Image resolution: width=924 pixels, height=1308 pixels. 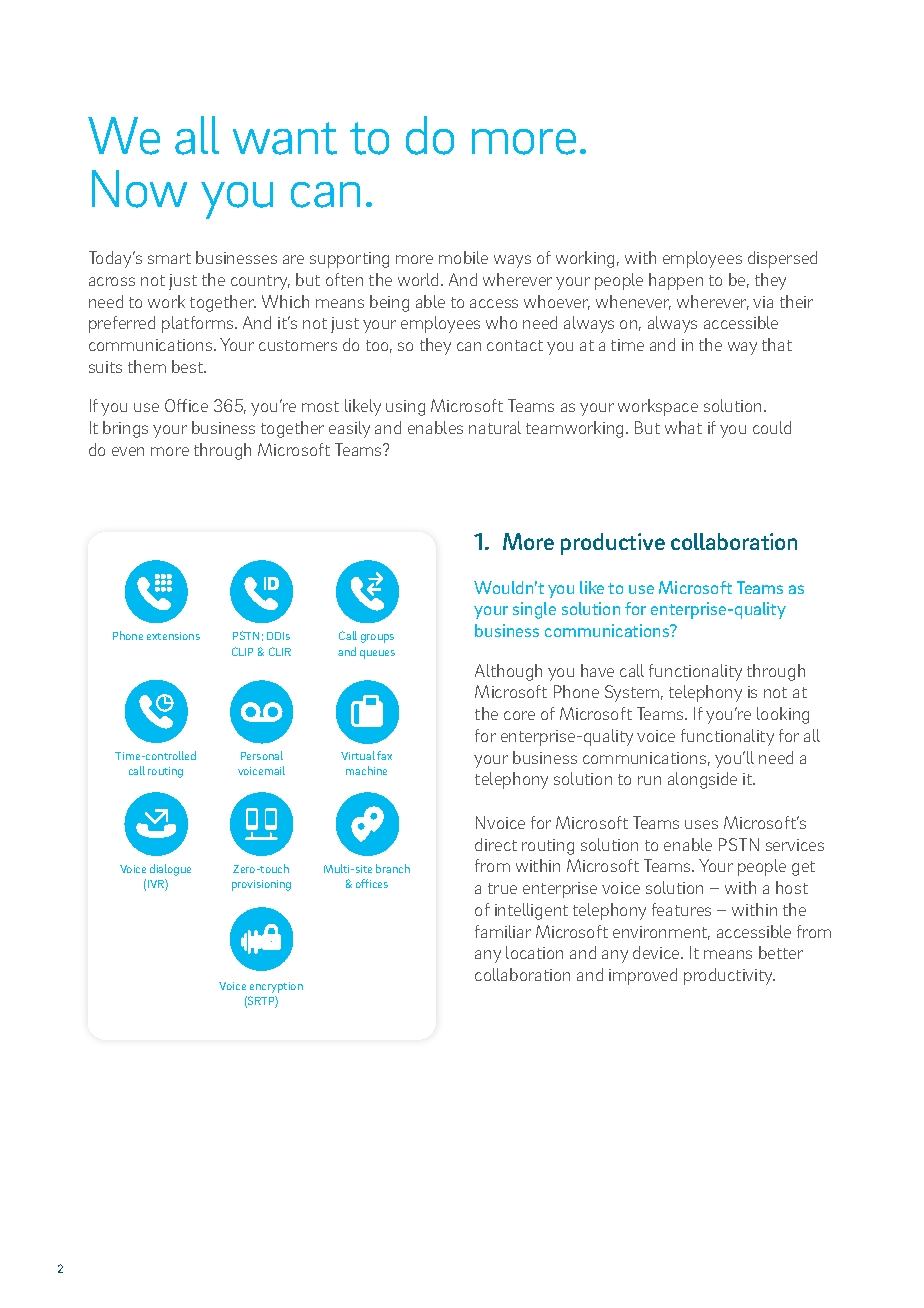 What do you see at coordinates (729, 976) in the document?
I see `productivity` at bounding box center [729, 976].
